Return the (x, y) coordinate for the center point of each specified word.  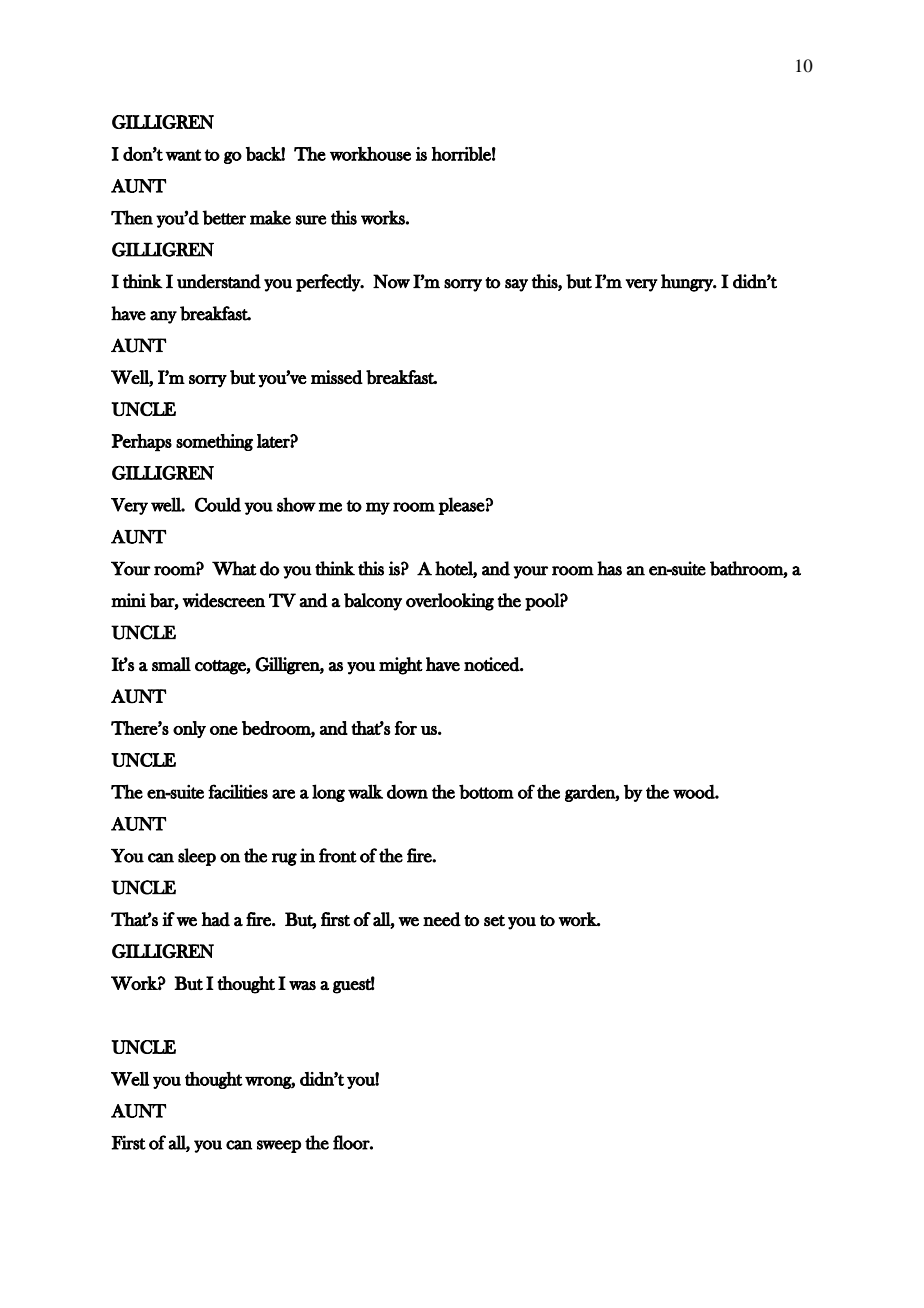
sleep (197, 857)
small (171, 664)
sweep (279, 1146)
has (609, 568)
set (494, 920)
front (338, 855)
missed (337, 377)
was (302, 985)
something (214, 442)
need (442, 919)
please (461, 506)
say (516, 285)
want (183, 155)
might (401, 666)
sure (311, 220)
